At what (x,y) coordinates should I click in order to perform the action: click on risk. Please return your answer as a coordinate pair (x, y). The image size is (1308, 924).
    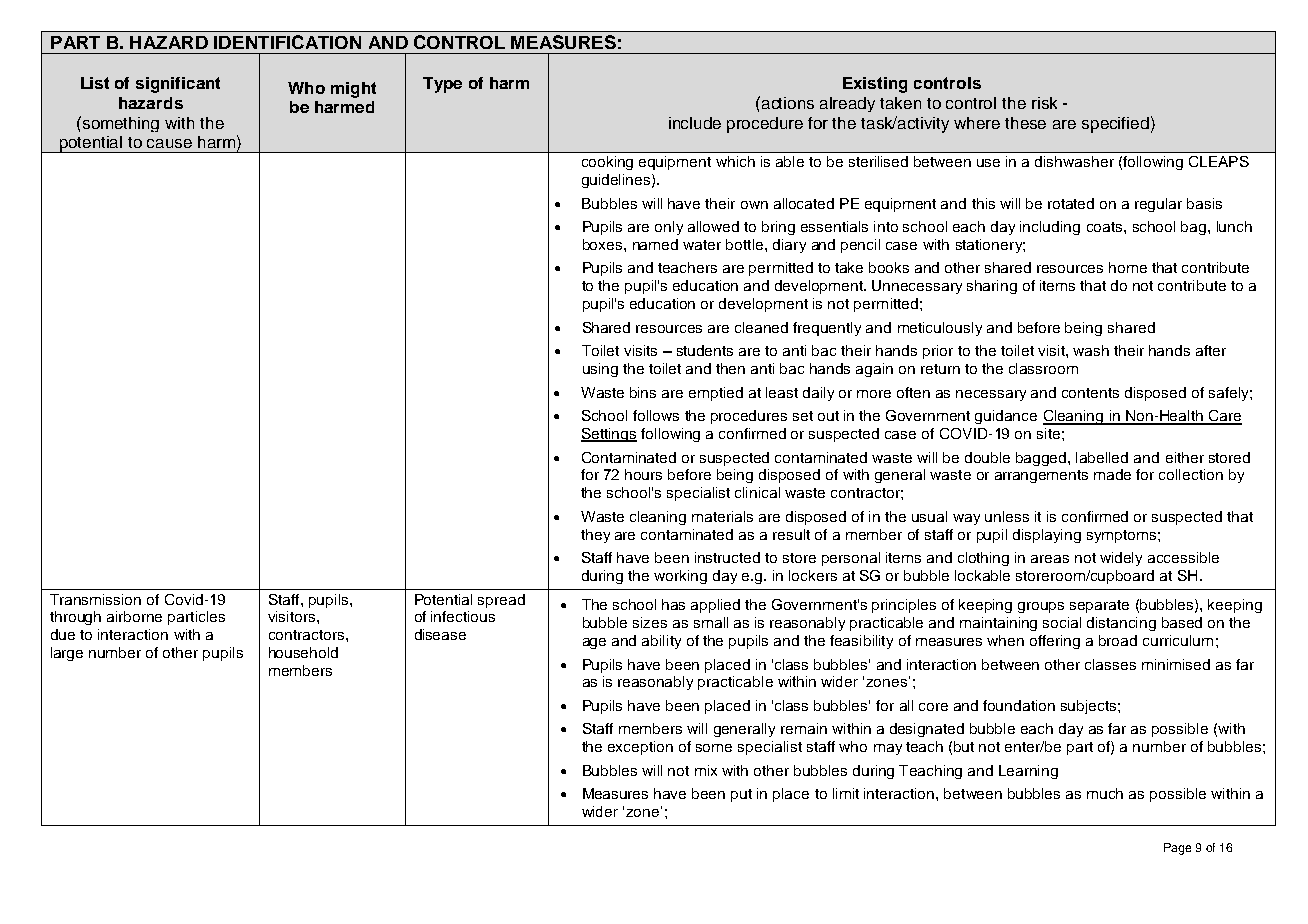
    Looking at the image, I should click on (1044, 103).
